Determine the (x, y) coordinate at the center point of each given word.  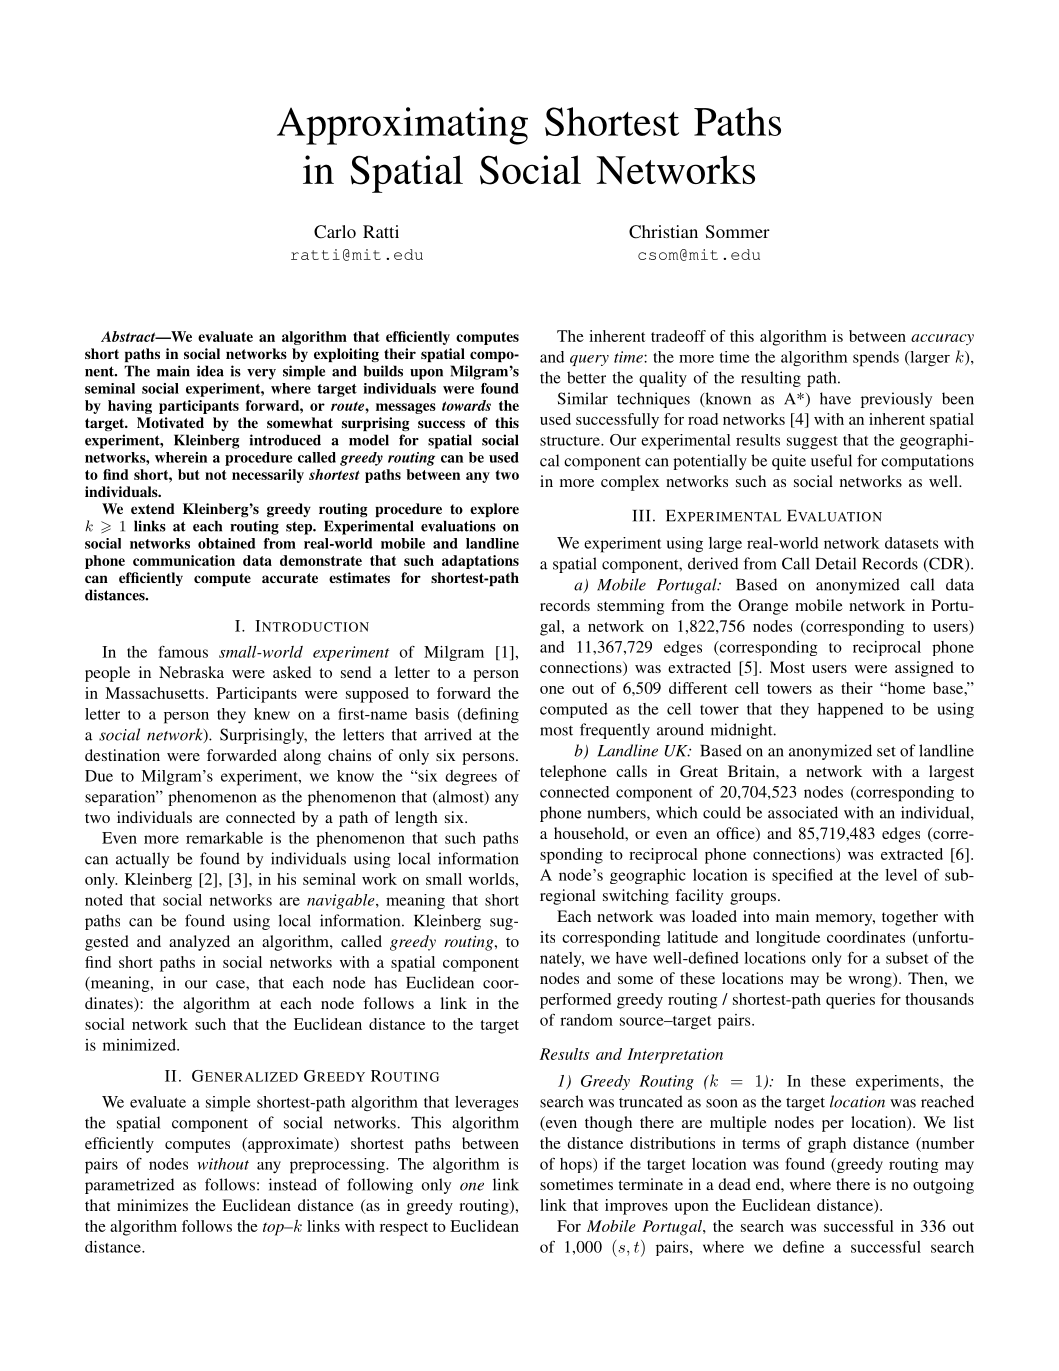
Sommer (738, 232)
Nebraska (191, 672)
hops (577, 1165)
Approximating (402, 126)
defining (490, 715)
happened (850, 710)
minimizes (152, 1205)
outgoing (943, 1186)
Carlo (335, 232)
